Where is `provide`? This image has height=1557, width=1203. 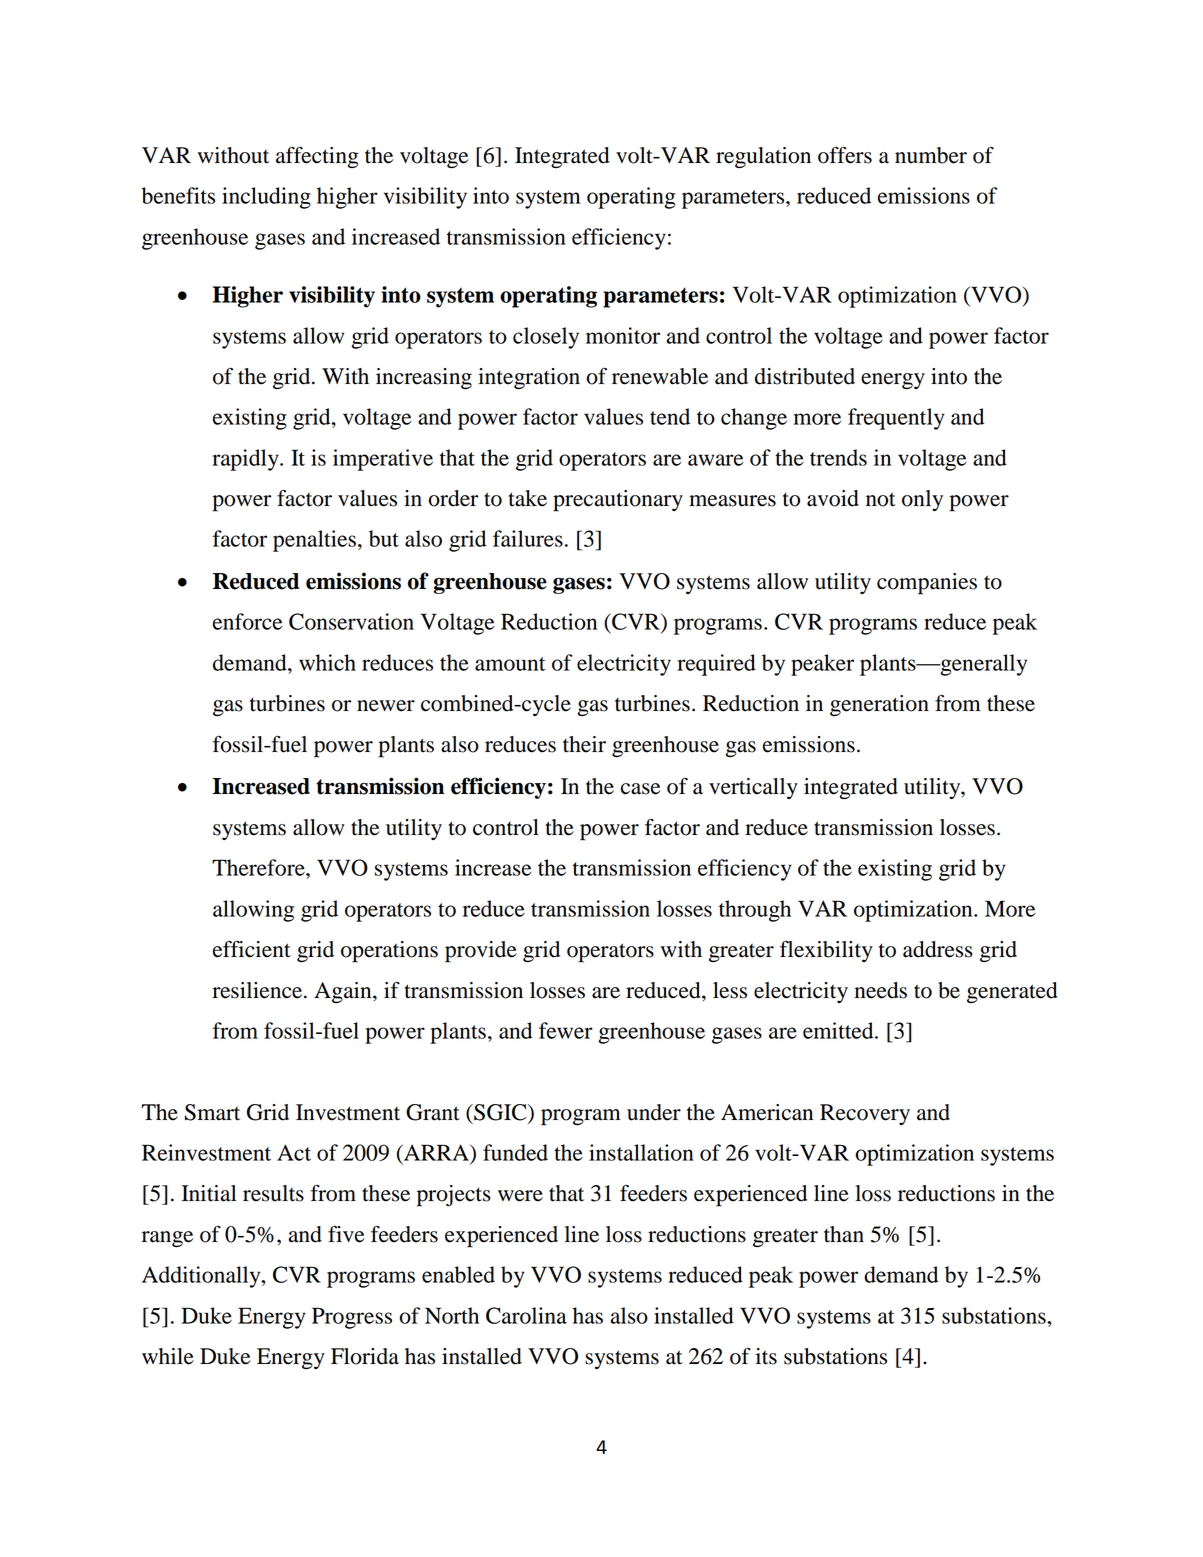
provide is located at coordinates (481, 952).
